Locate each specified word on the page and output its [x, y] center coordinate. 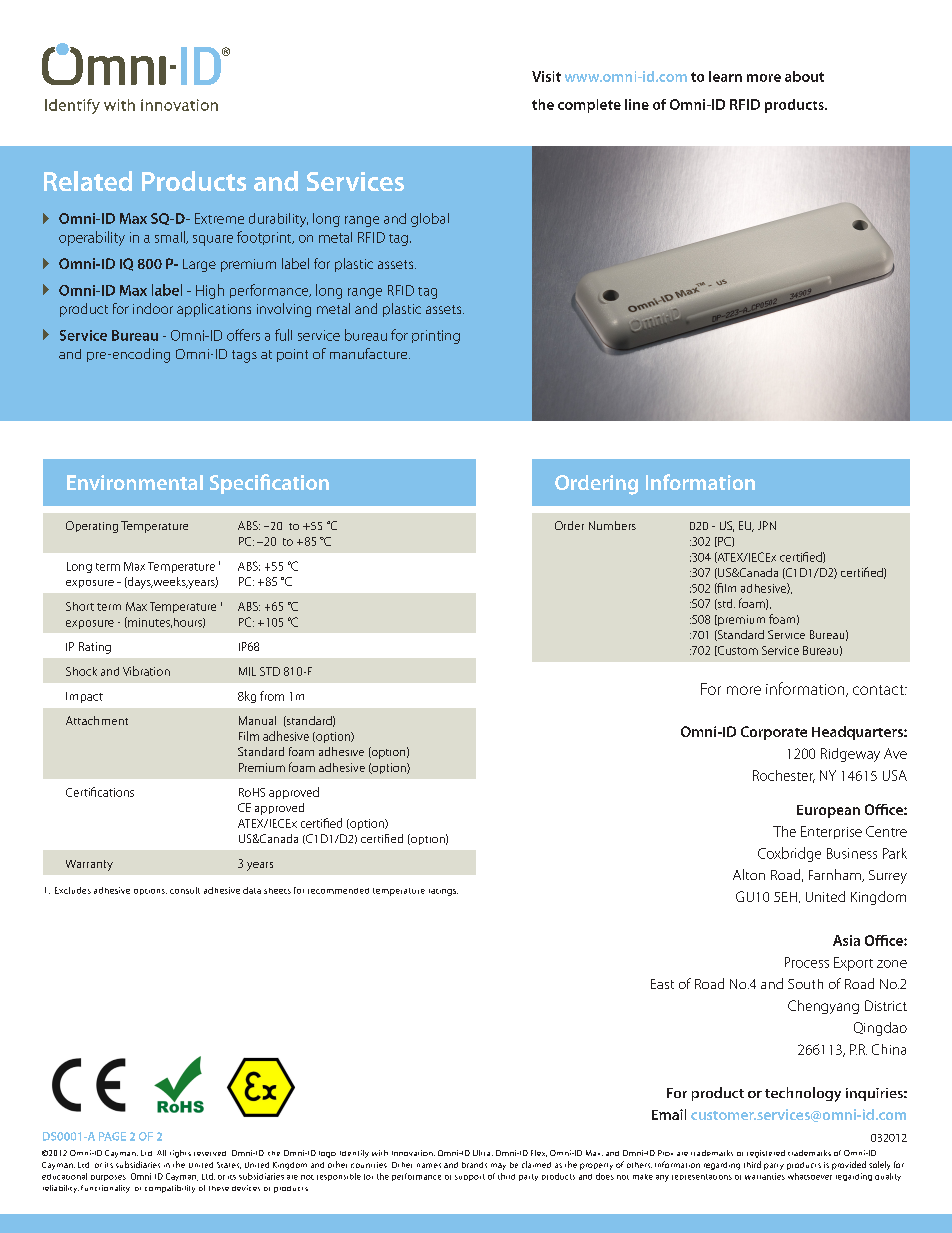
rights [180, 1154]
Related [88, 181]
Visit [546, 76]
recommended [338, 891]
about [804, 76]
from [272, 696]
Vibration [146, 671]
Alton [749, 874]
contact [879, 690]
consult [185, 890]
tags [244, 356]
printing [436, 337]
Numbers [612, 525]
